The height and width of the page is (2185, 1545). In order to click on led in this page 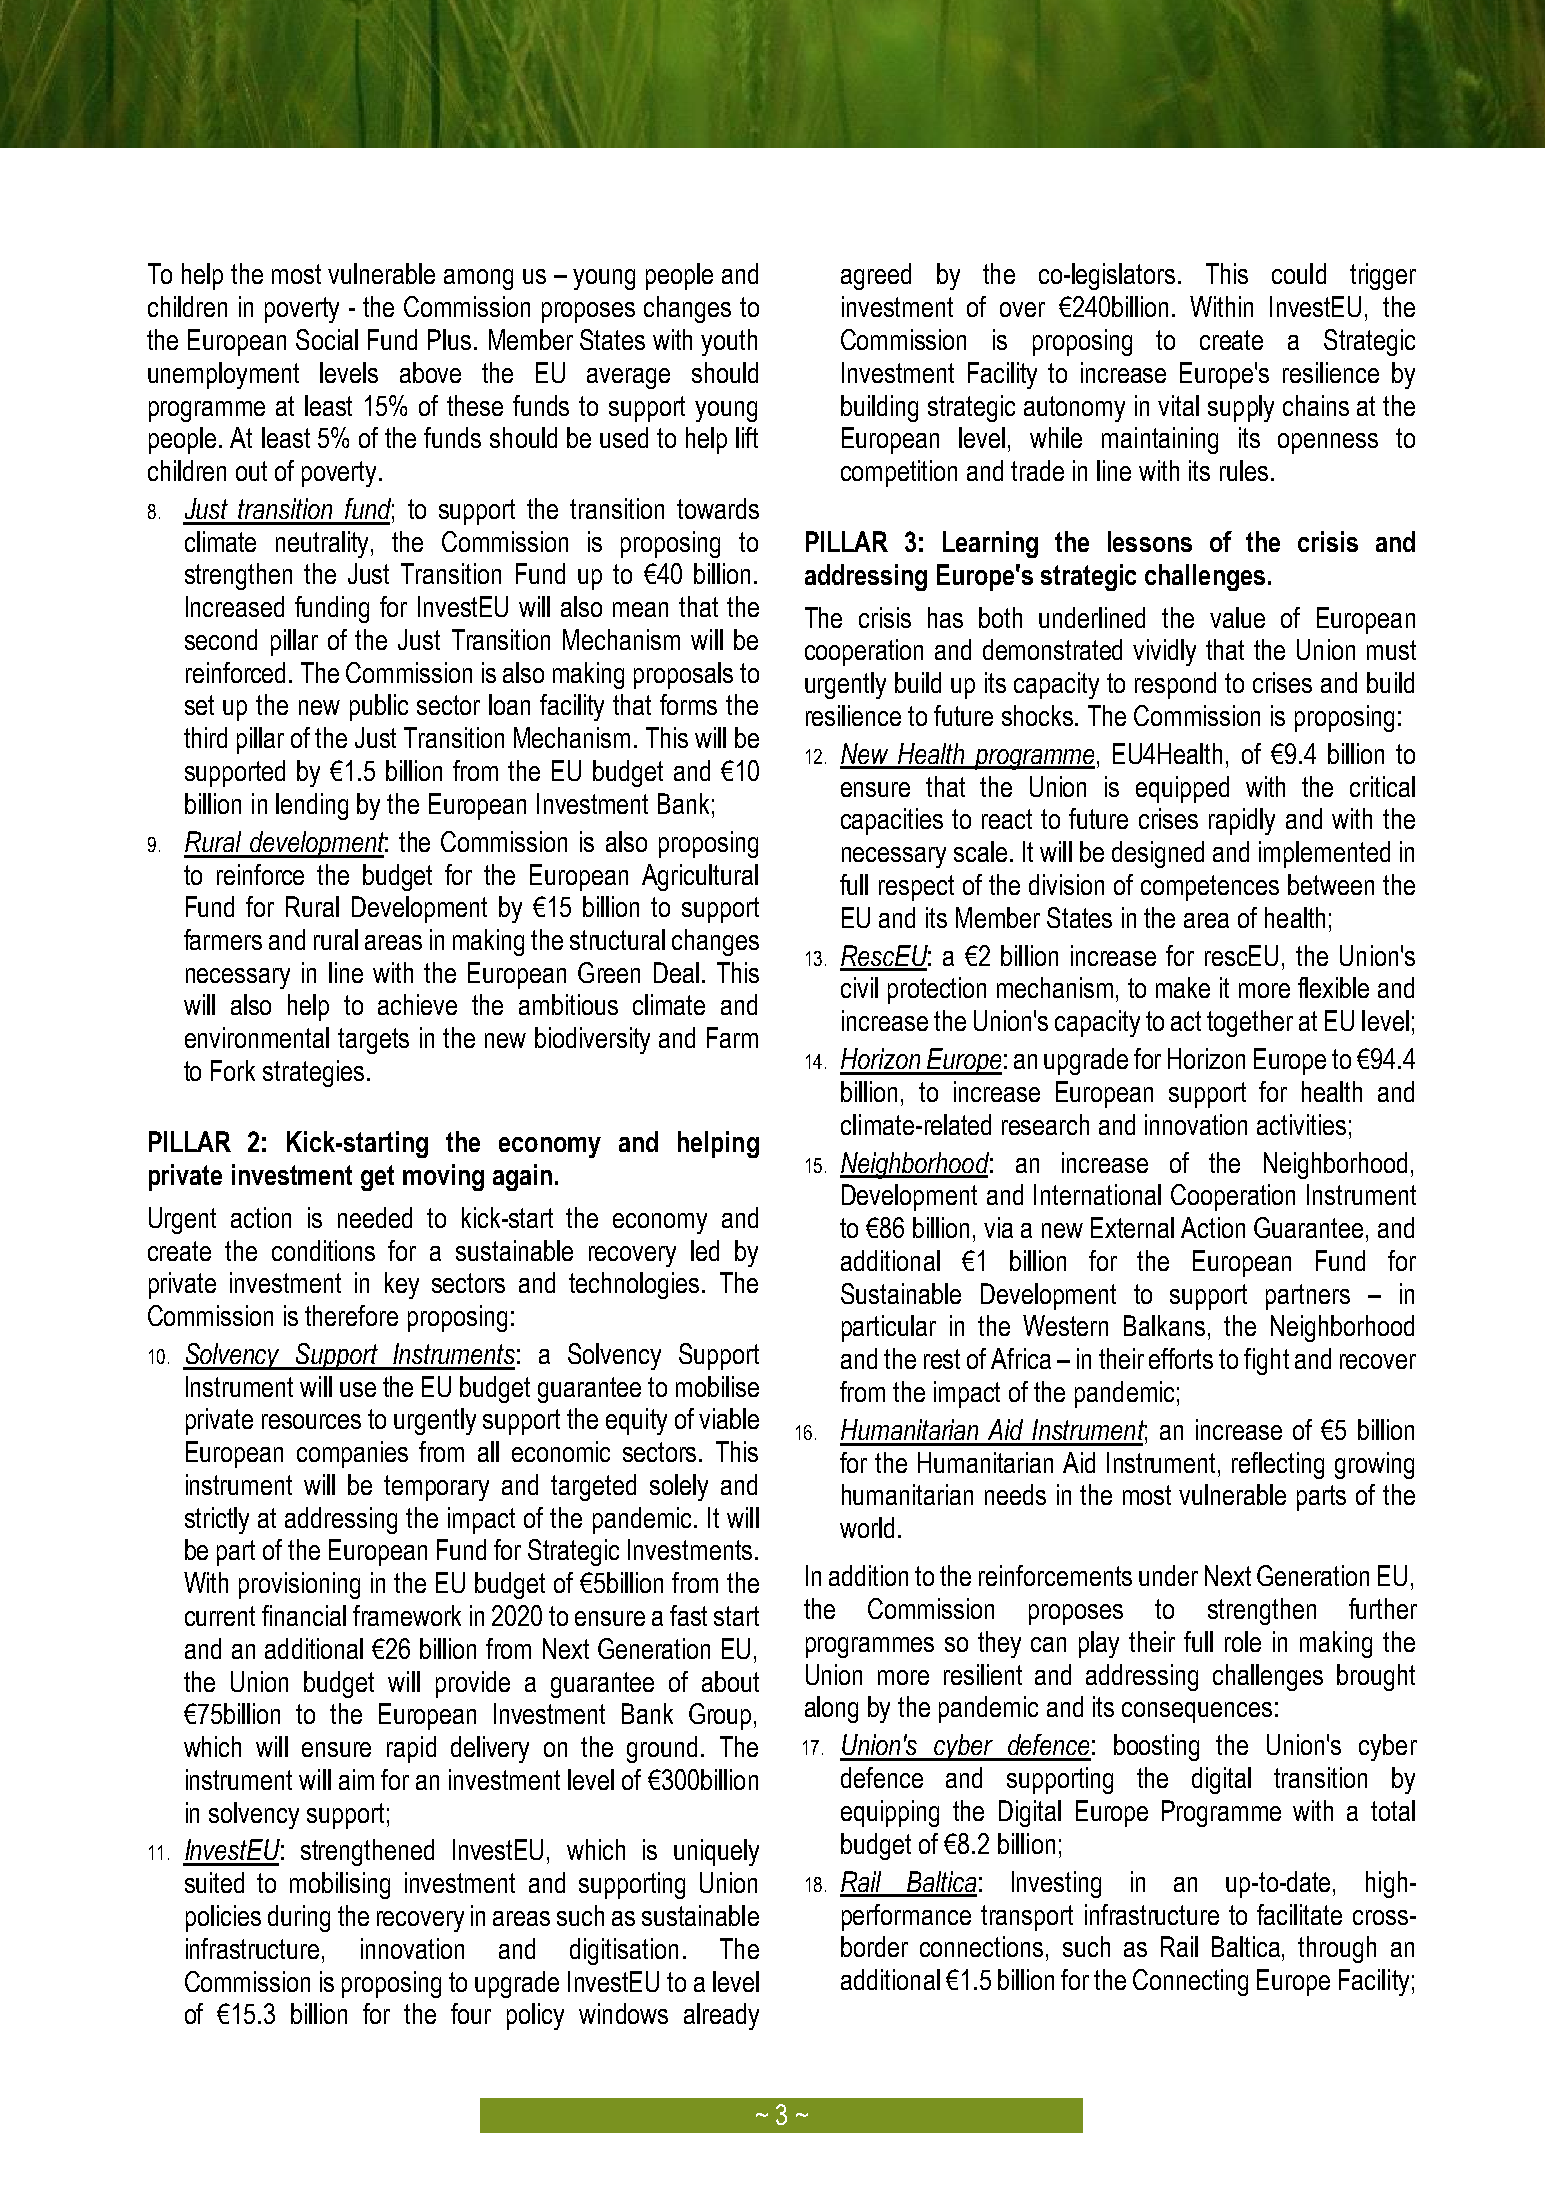, I will do `click(705, 1250)`.
